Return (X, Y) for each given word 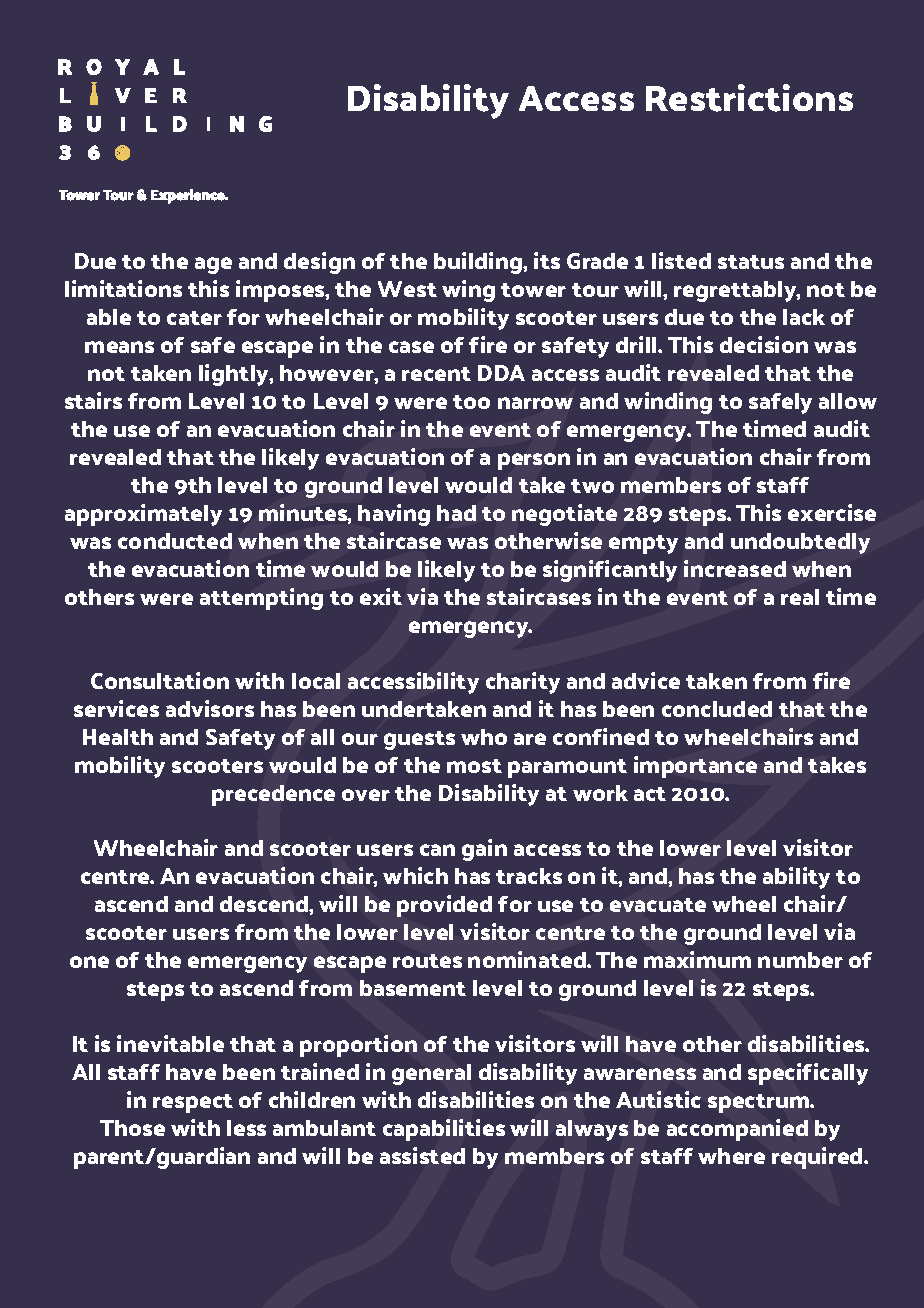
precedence (273, 795)
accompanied (737, 1130)
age (213, 265)
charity (523, 683)
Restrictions (749, 98)
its (547, 260)
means (119, 347)
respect (193, 1103)
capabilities (444, 1130)
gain (484, 850)
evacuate (658, 905)
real (800, 597)
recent (436, 374)
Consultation (160, 680)
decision (764, 344)
